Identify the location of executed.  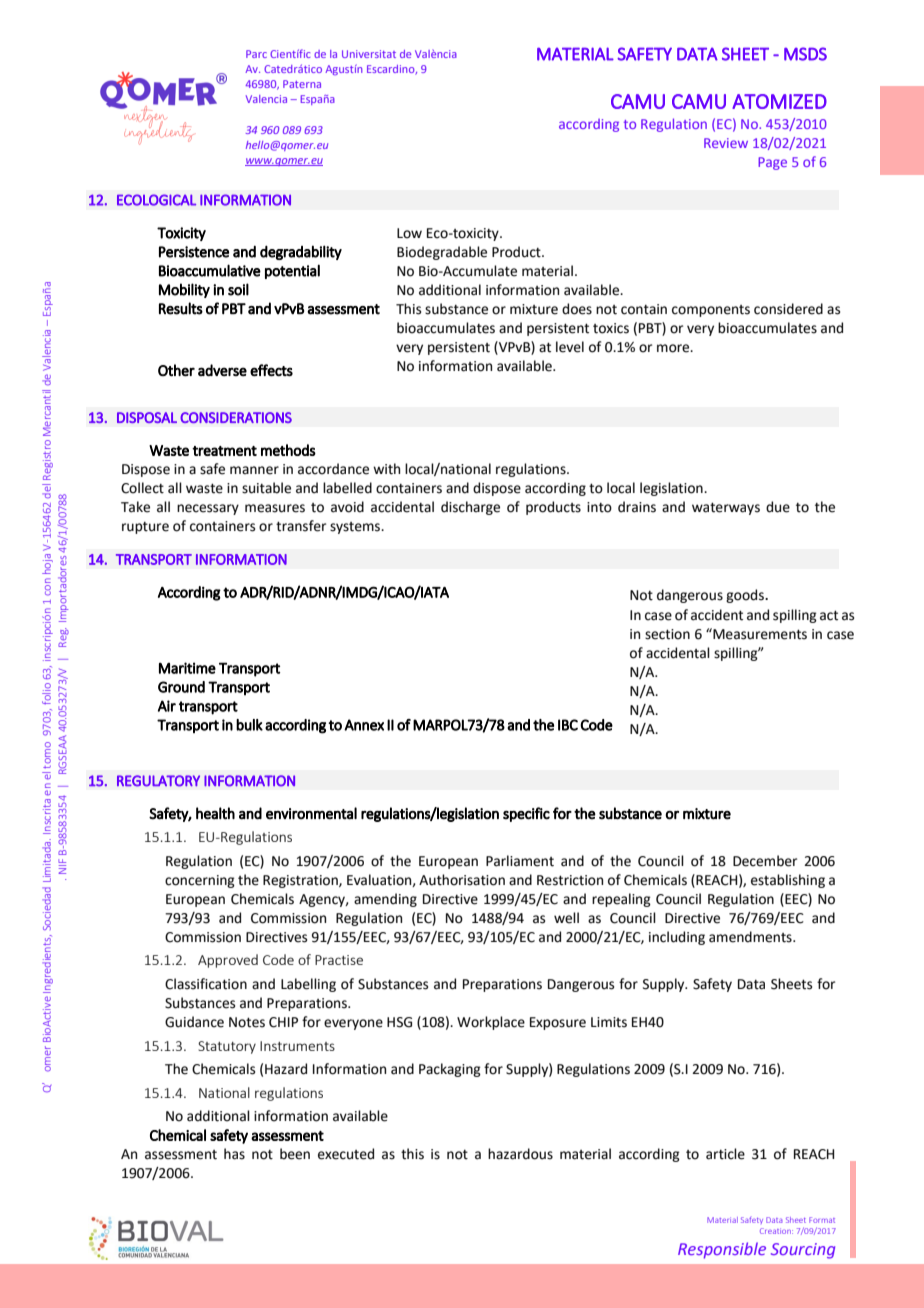
(346, 1154).
